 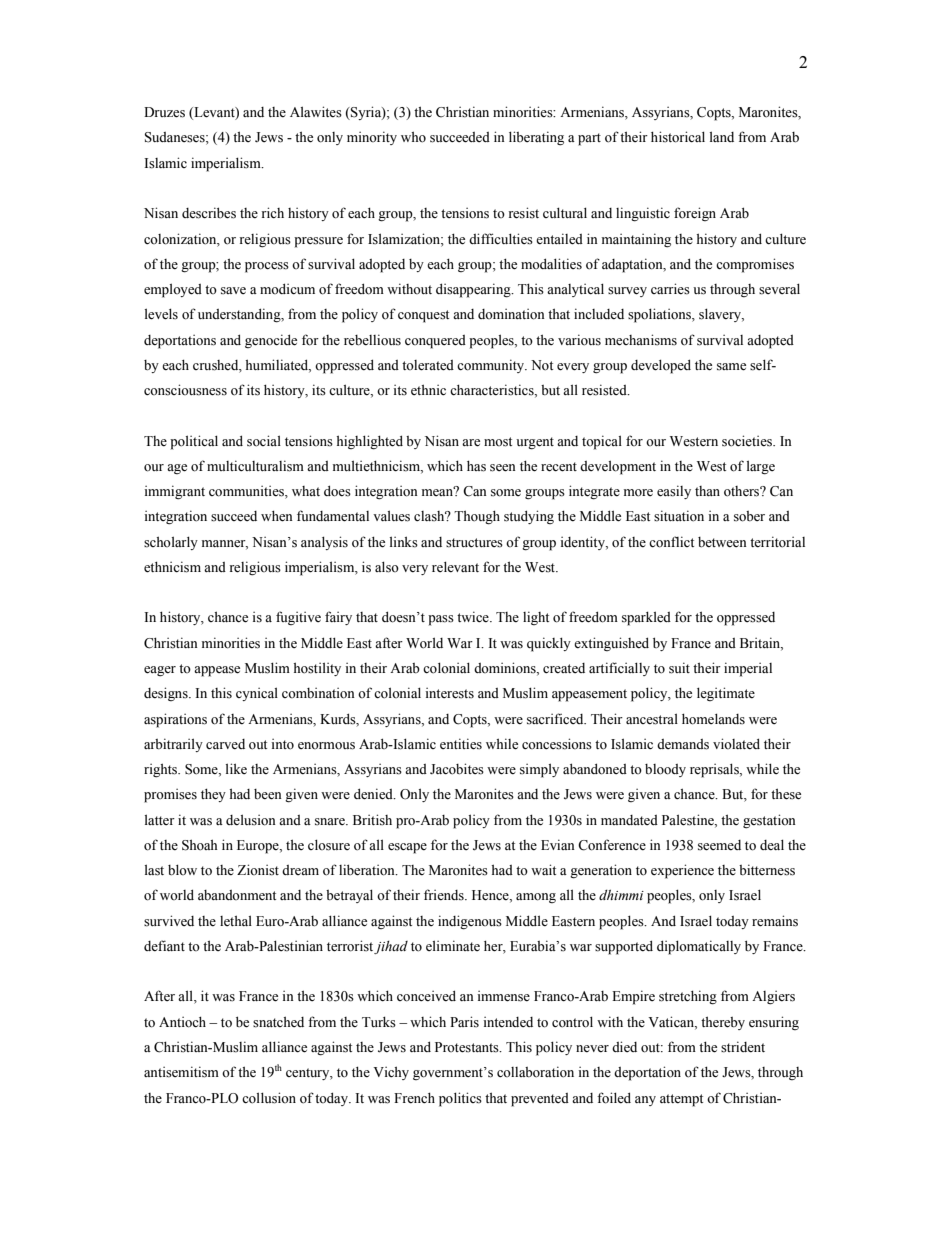 I want to click on historical, so click(x=678, y=137).
